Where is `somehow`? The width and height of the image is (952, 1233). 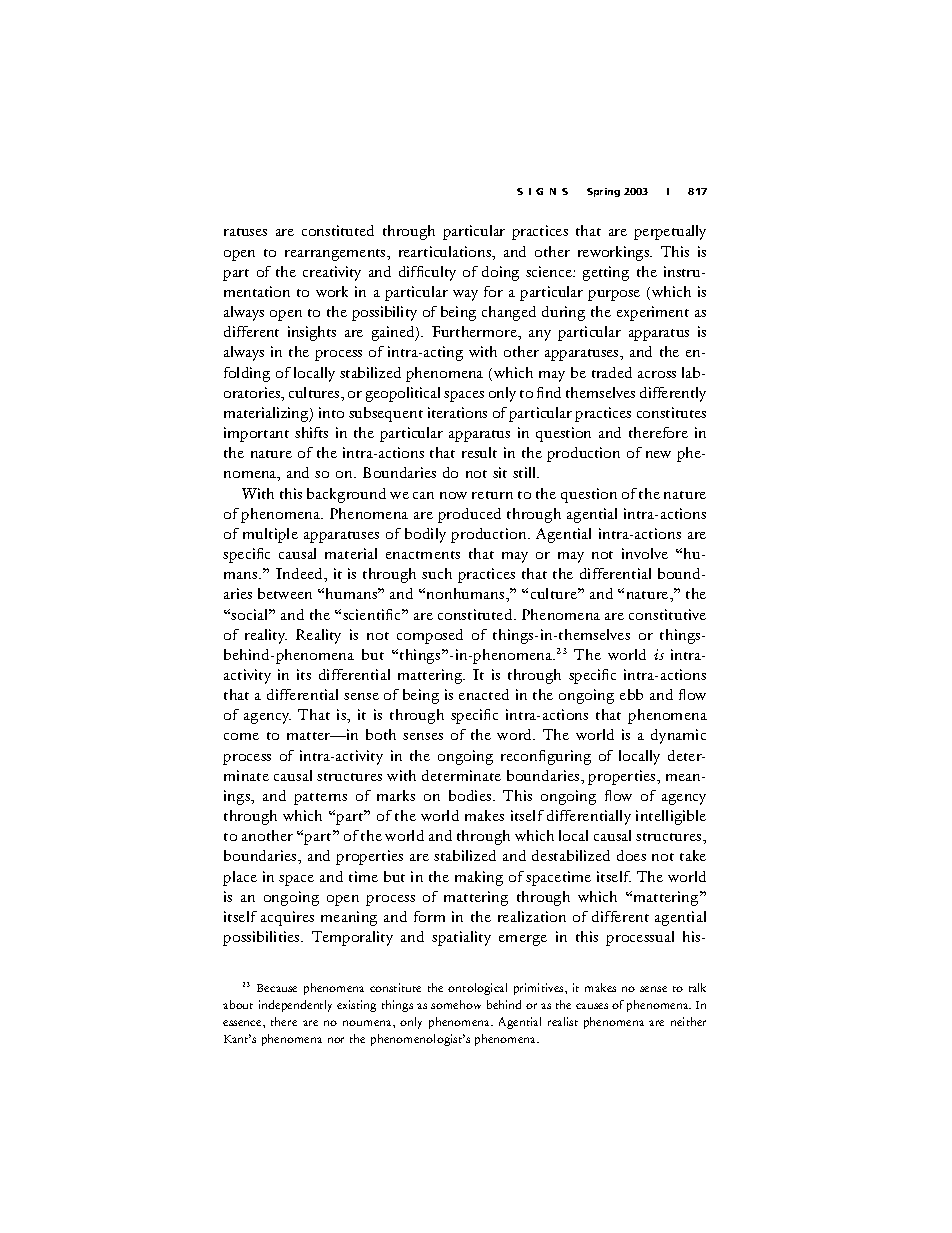
somehow is located at coordinates (456, 1004).
